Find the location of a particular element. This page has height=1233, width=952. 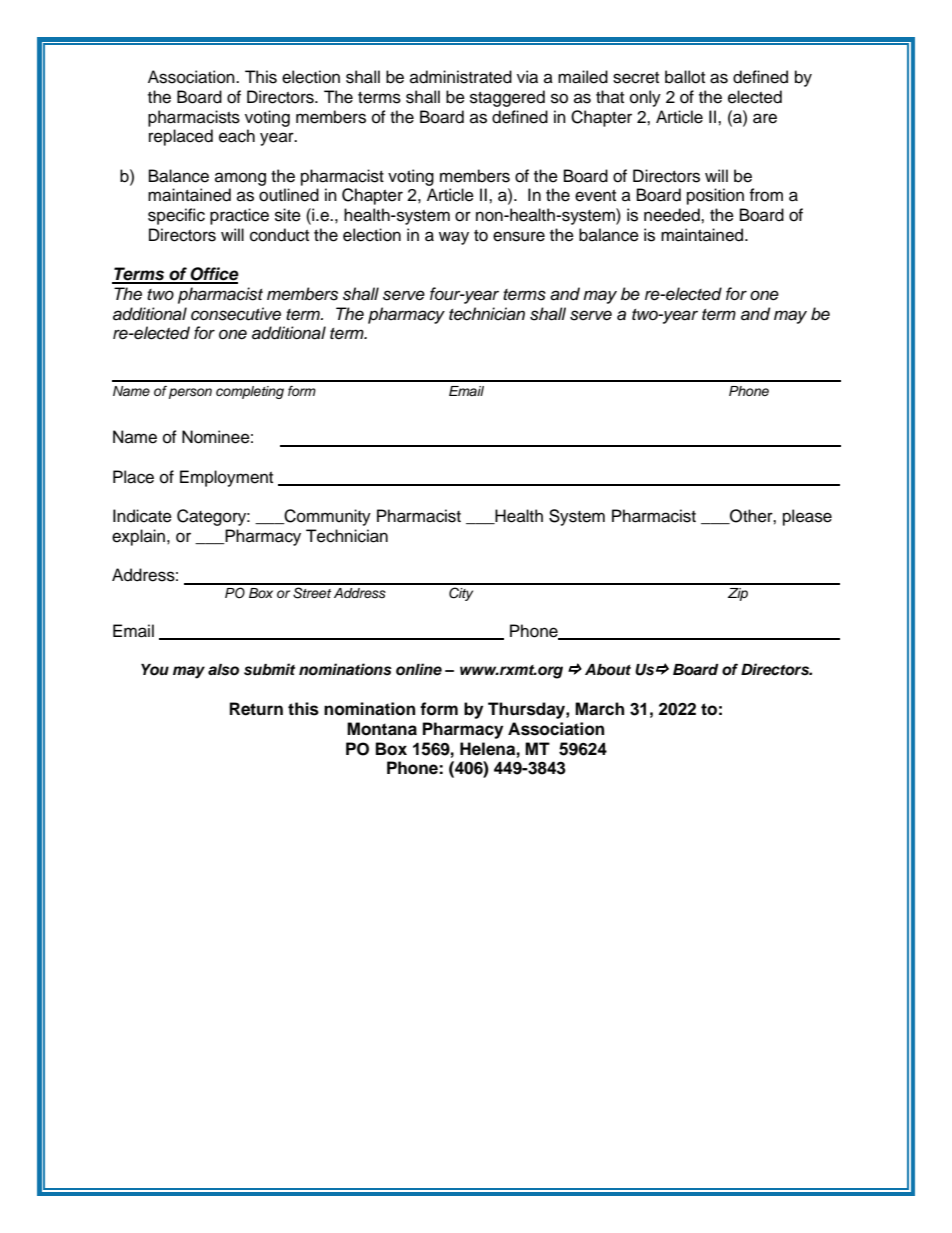

staggered is located at coordinates (507, 98).
